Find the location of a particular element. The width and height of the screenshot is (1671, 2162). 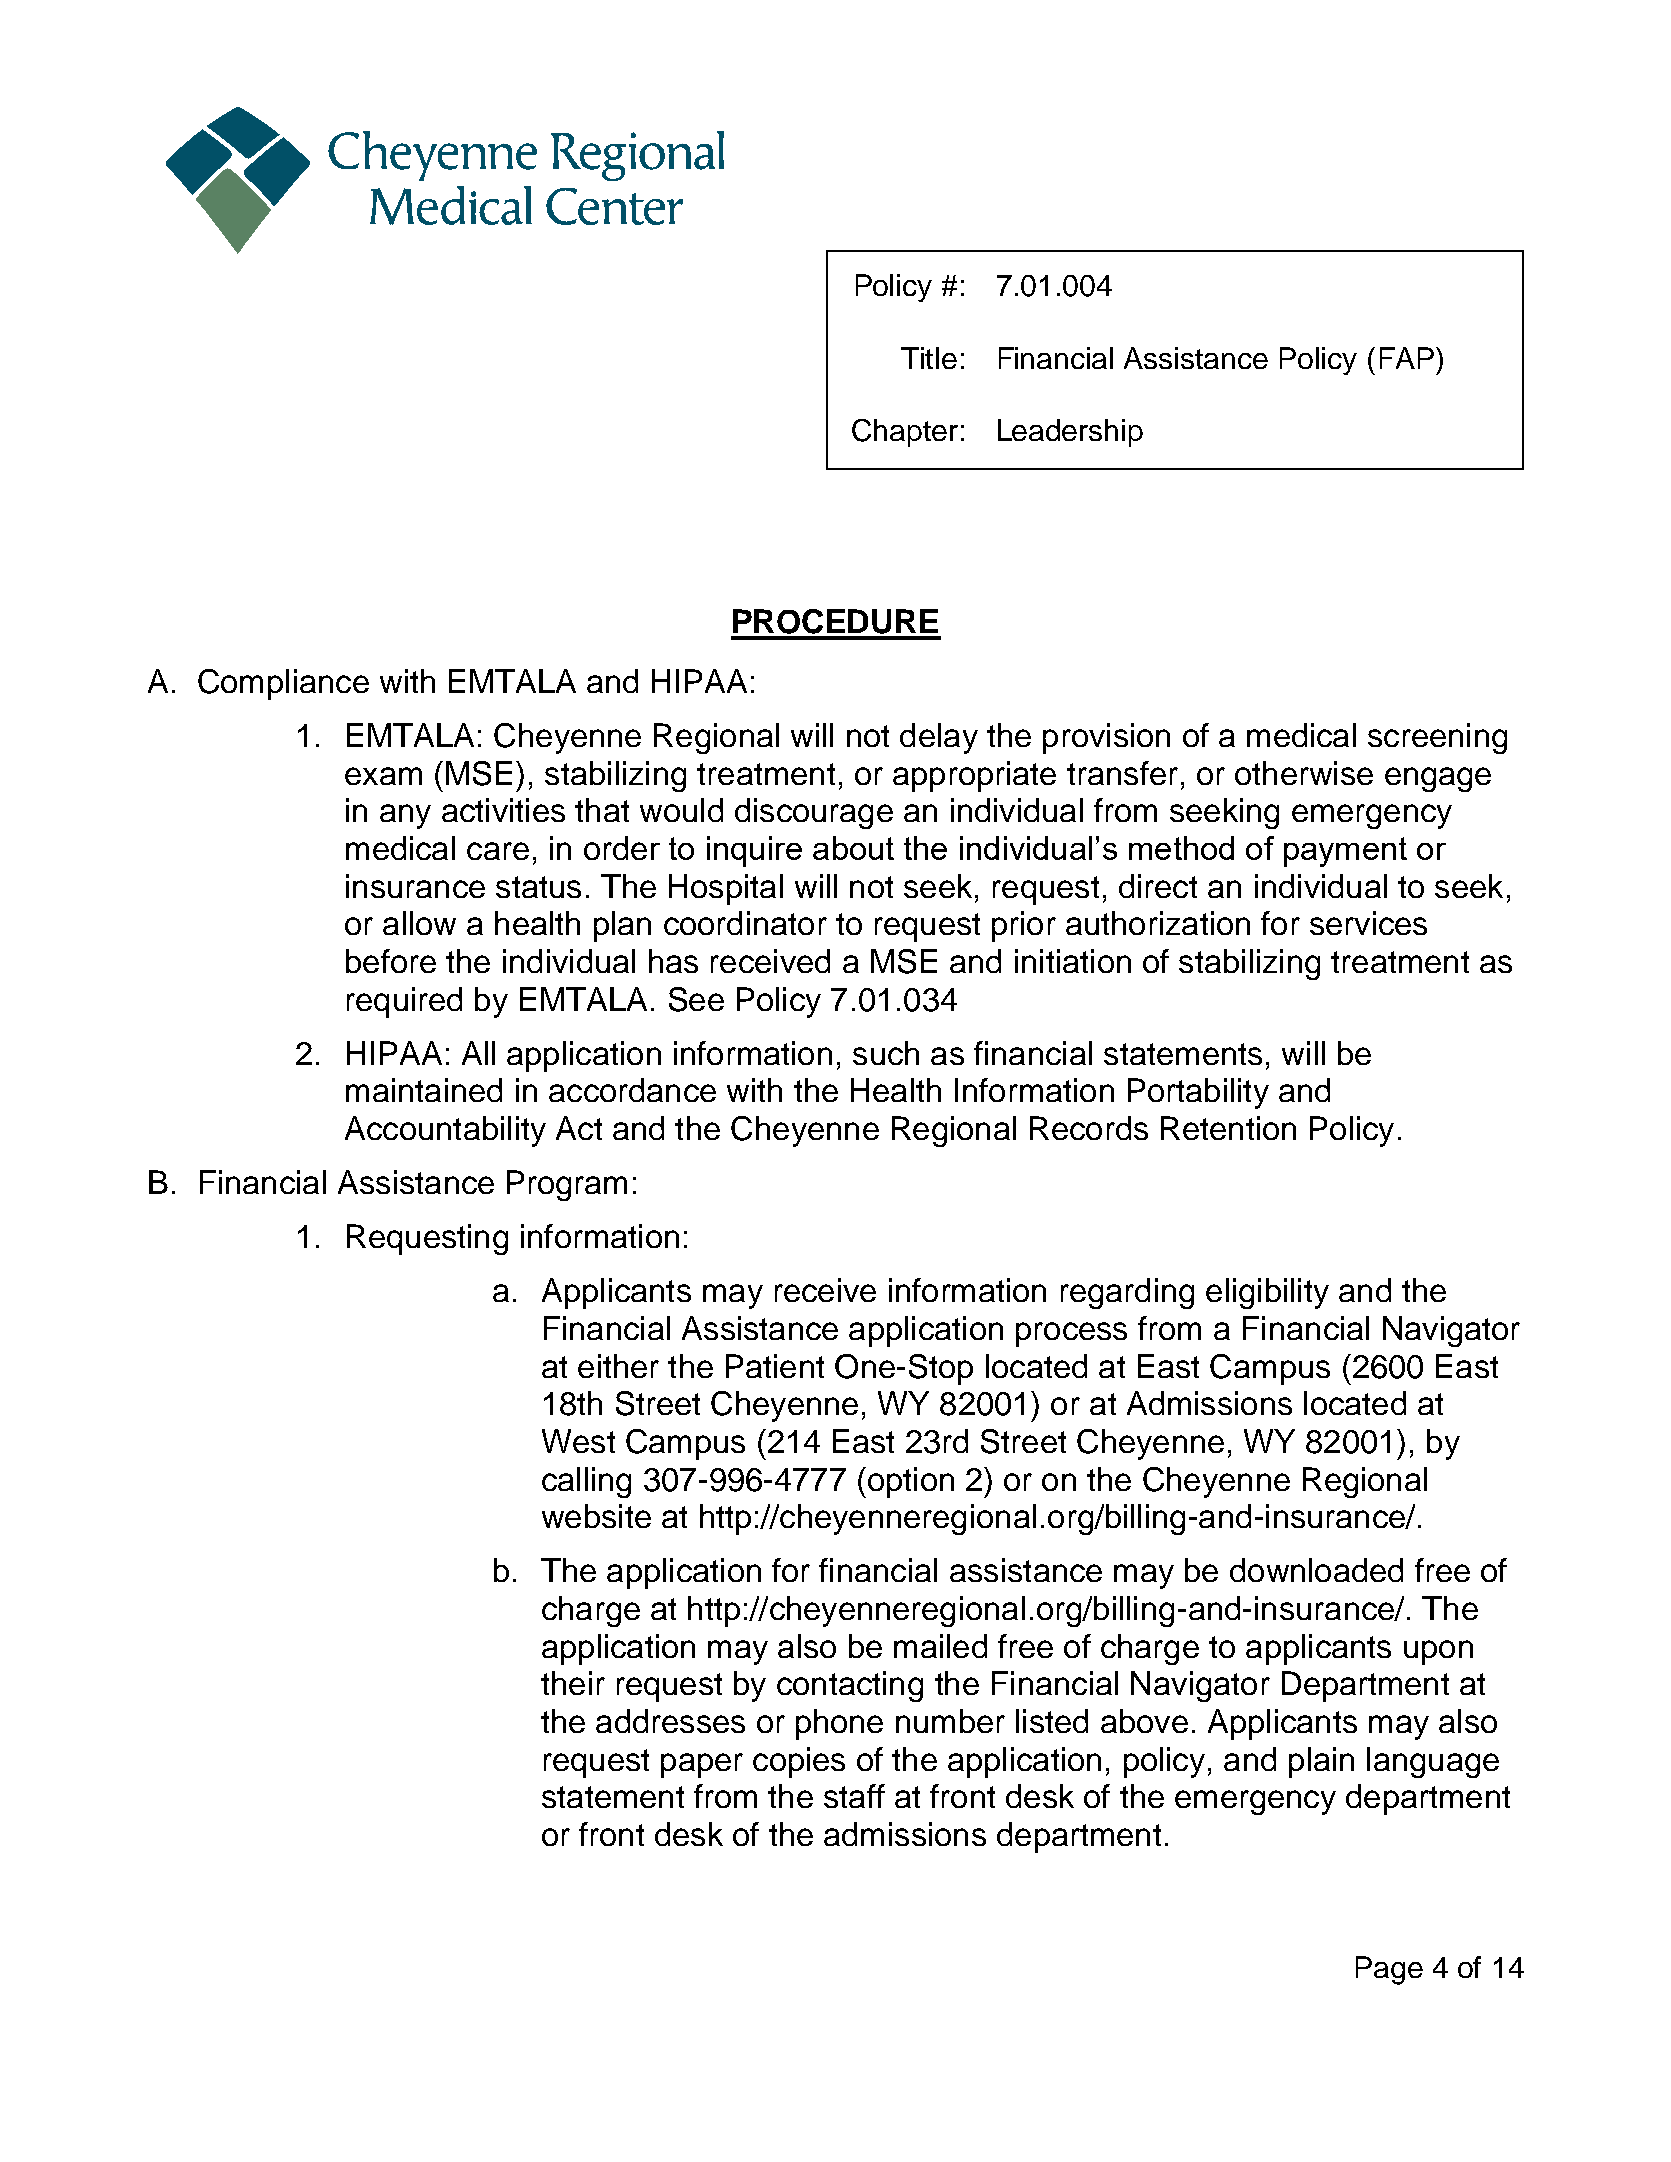

FAP is located at coordinates (1407, 358).
